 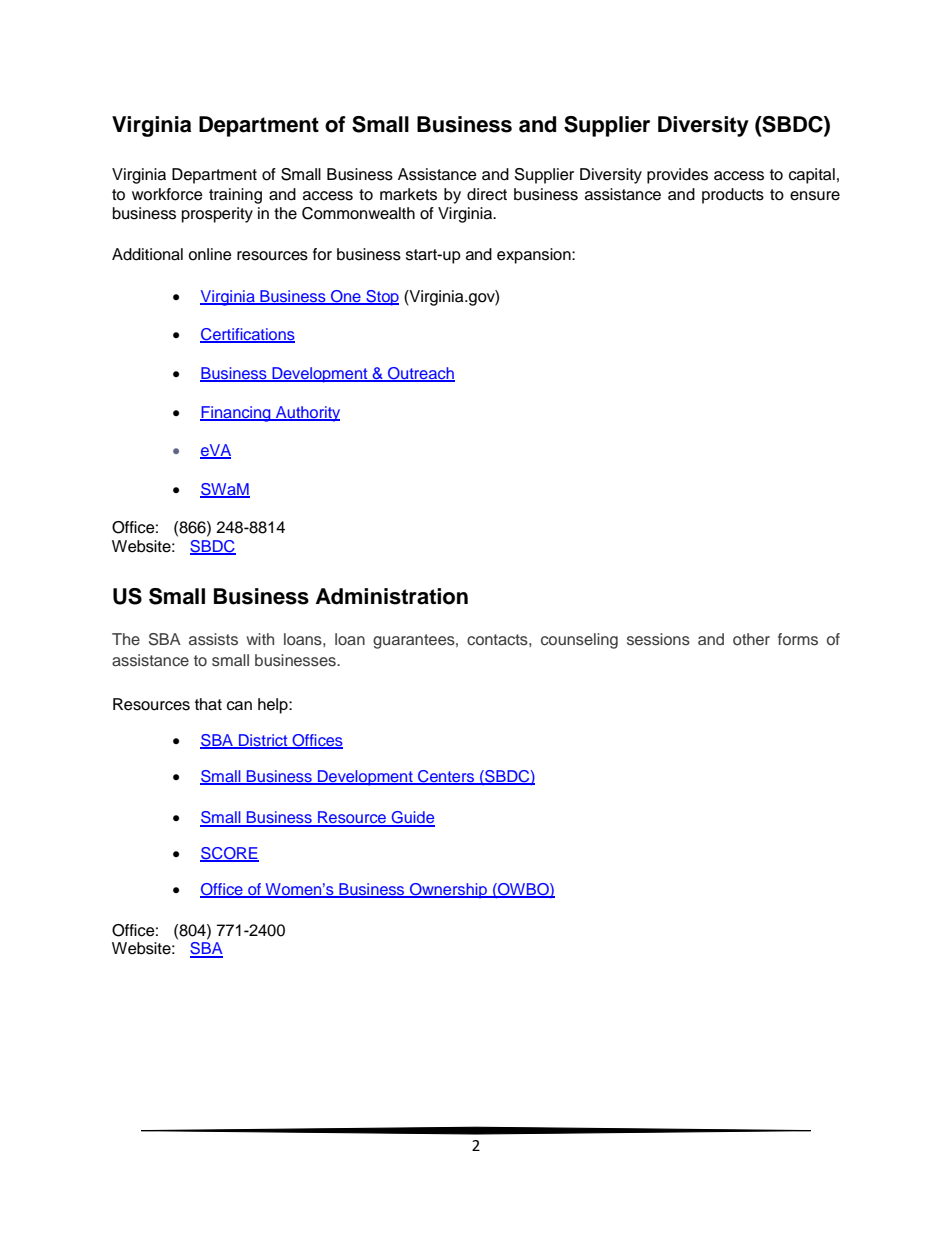 I want to click on products, so click(x=733, y=196).
